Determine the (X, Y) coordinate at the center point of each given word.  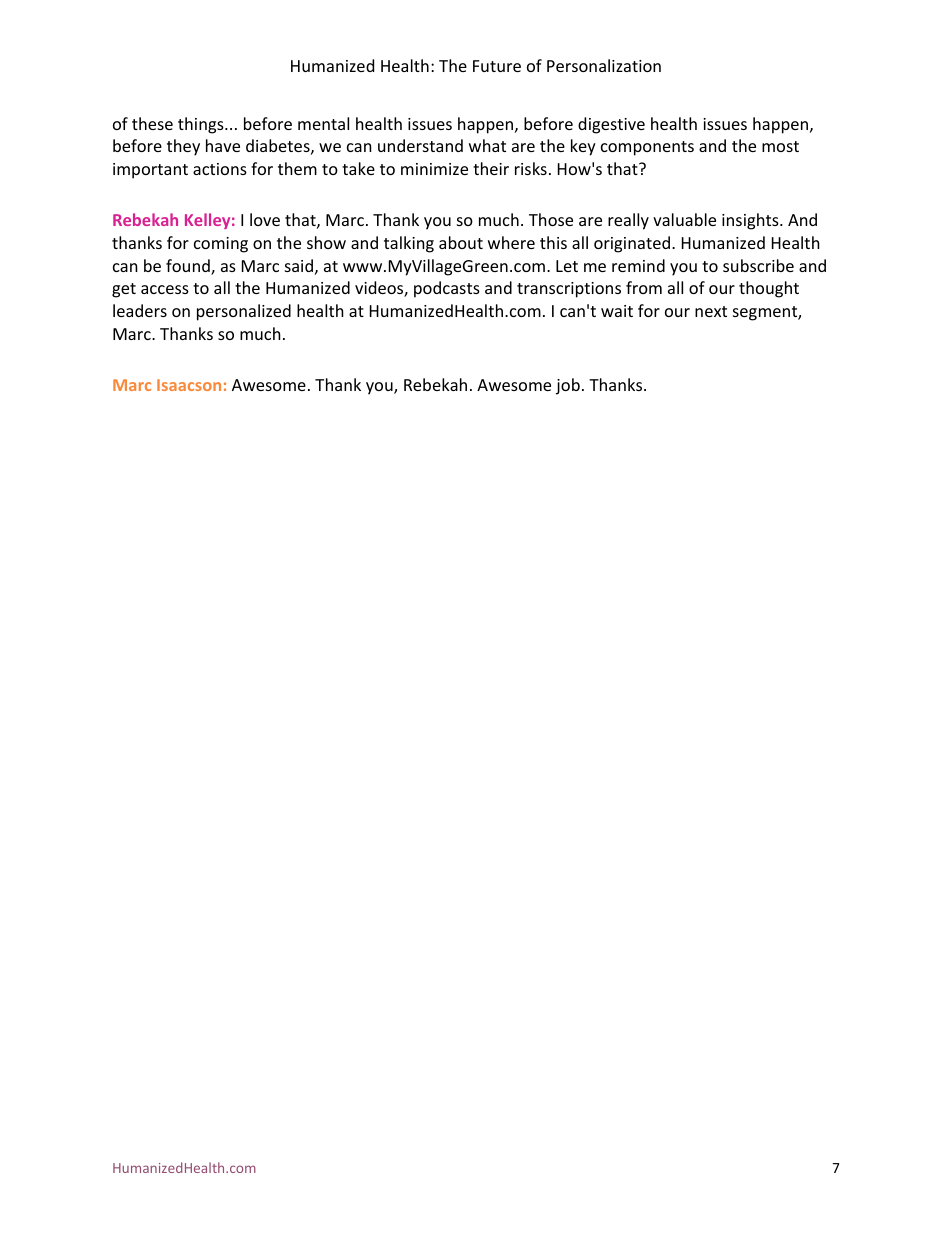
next (711, 311)
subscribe (758, 265)
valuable (684, 219)
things (202, 125)
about (461, 242)
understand (420, 145)
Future (497, 66)
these (152, 123)
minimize (434, 169)
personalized (244, 312)
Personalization (604, 65)
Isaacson (189, 385)
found (189, 267)
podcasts (447, 289)
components (647, 148)
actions (220, 169)
